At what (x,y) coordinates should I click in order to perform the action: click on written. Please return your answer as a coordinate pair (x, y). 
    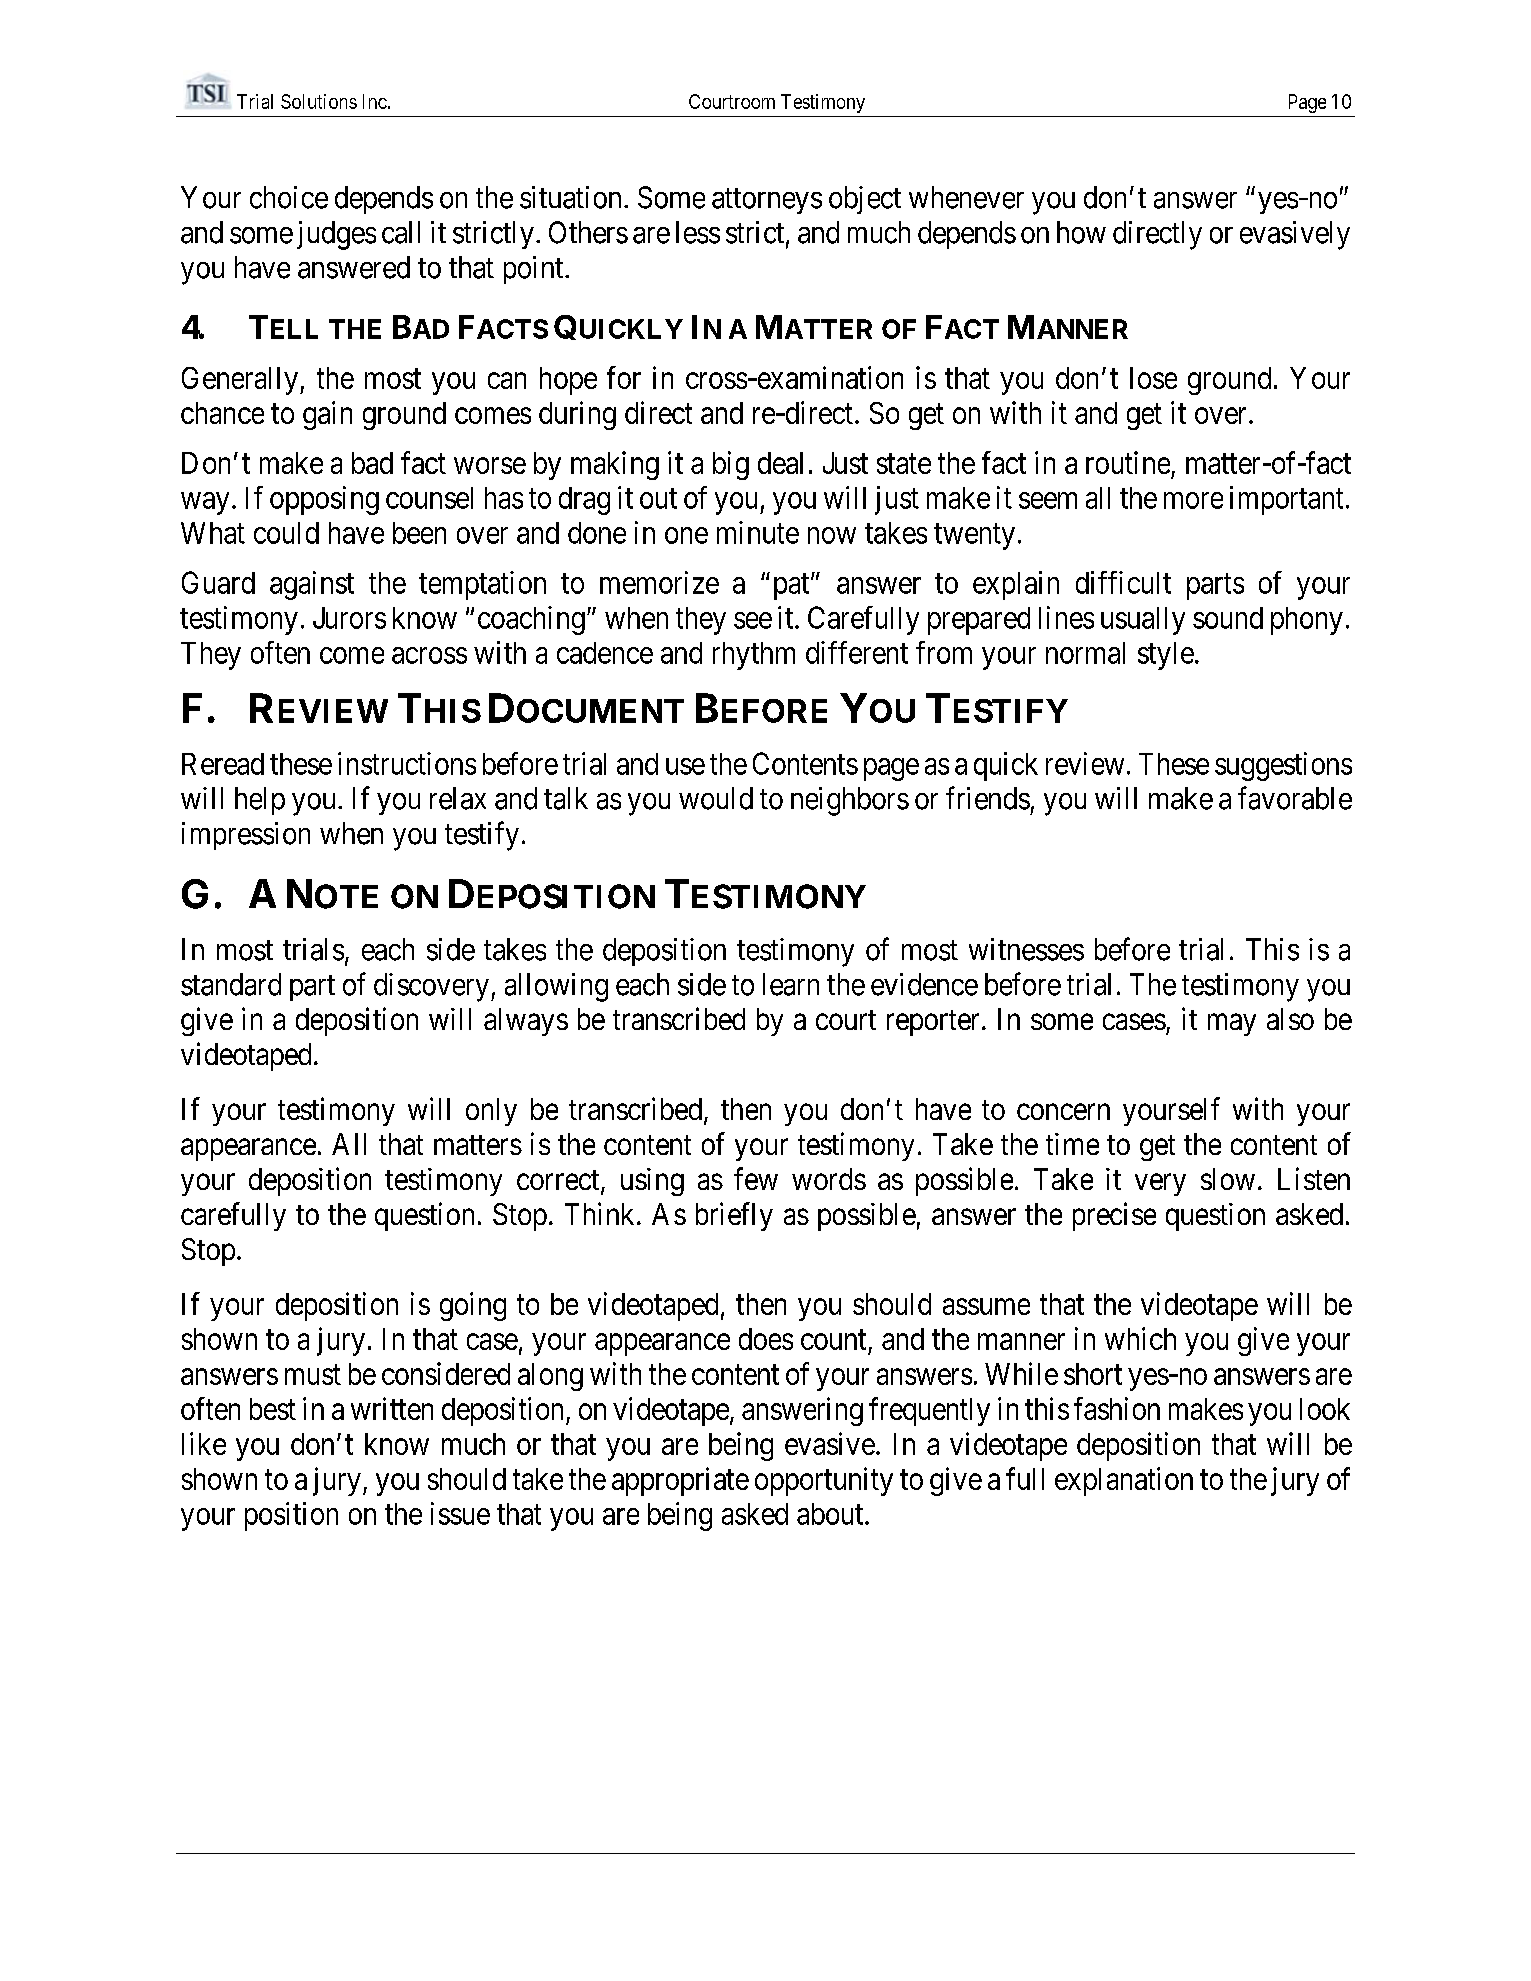
    Looking at the image, I should click on (392, 1408).
